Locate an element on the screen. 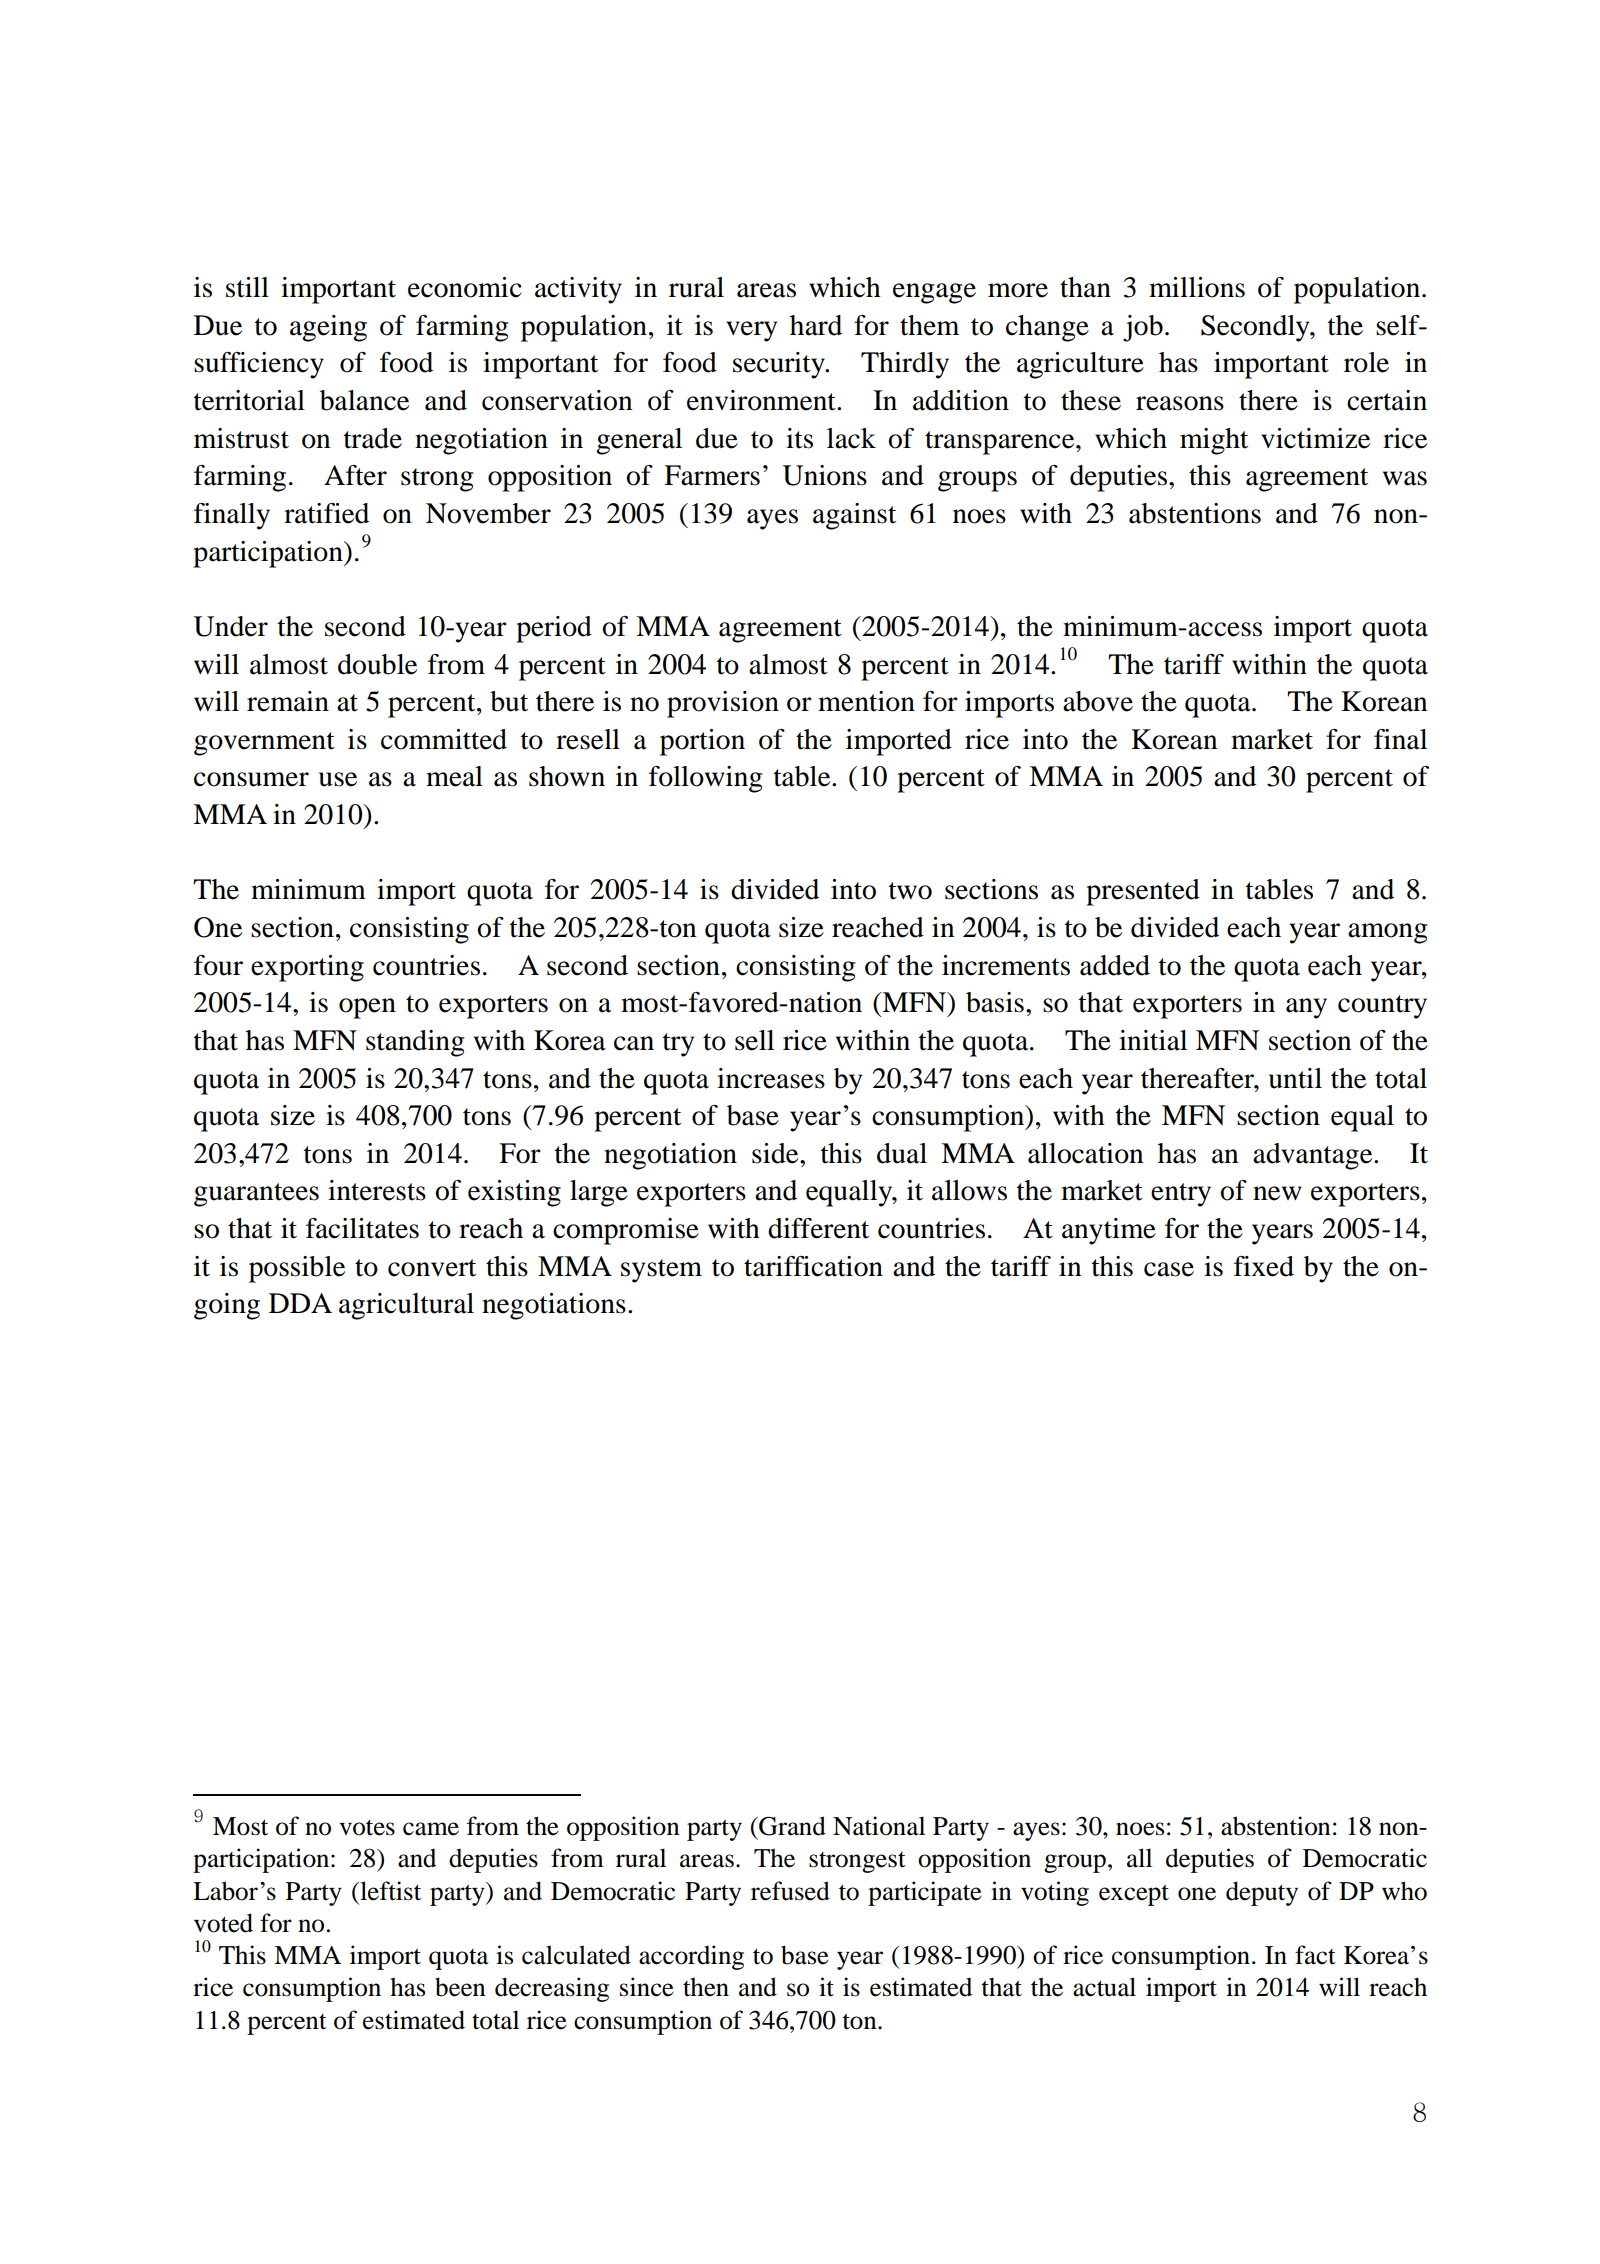  advantage is located at coordinates (1314, 1156).
